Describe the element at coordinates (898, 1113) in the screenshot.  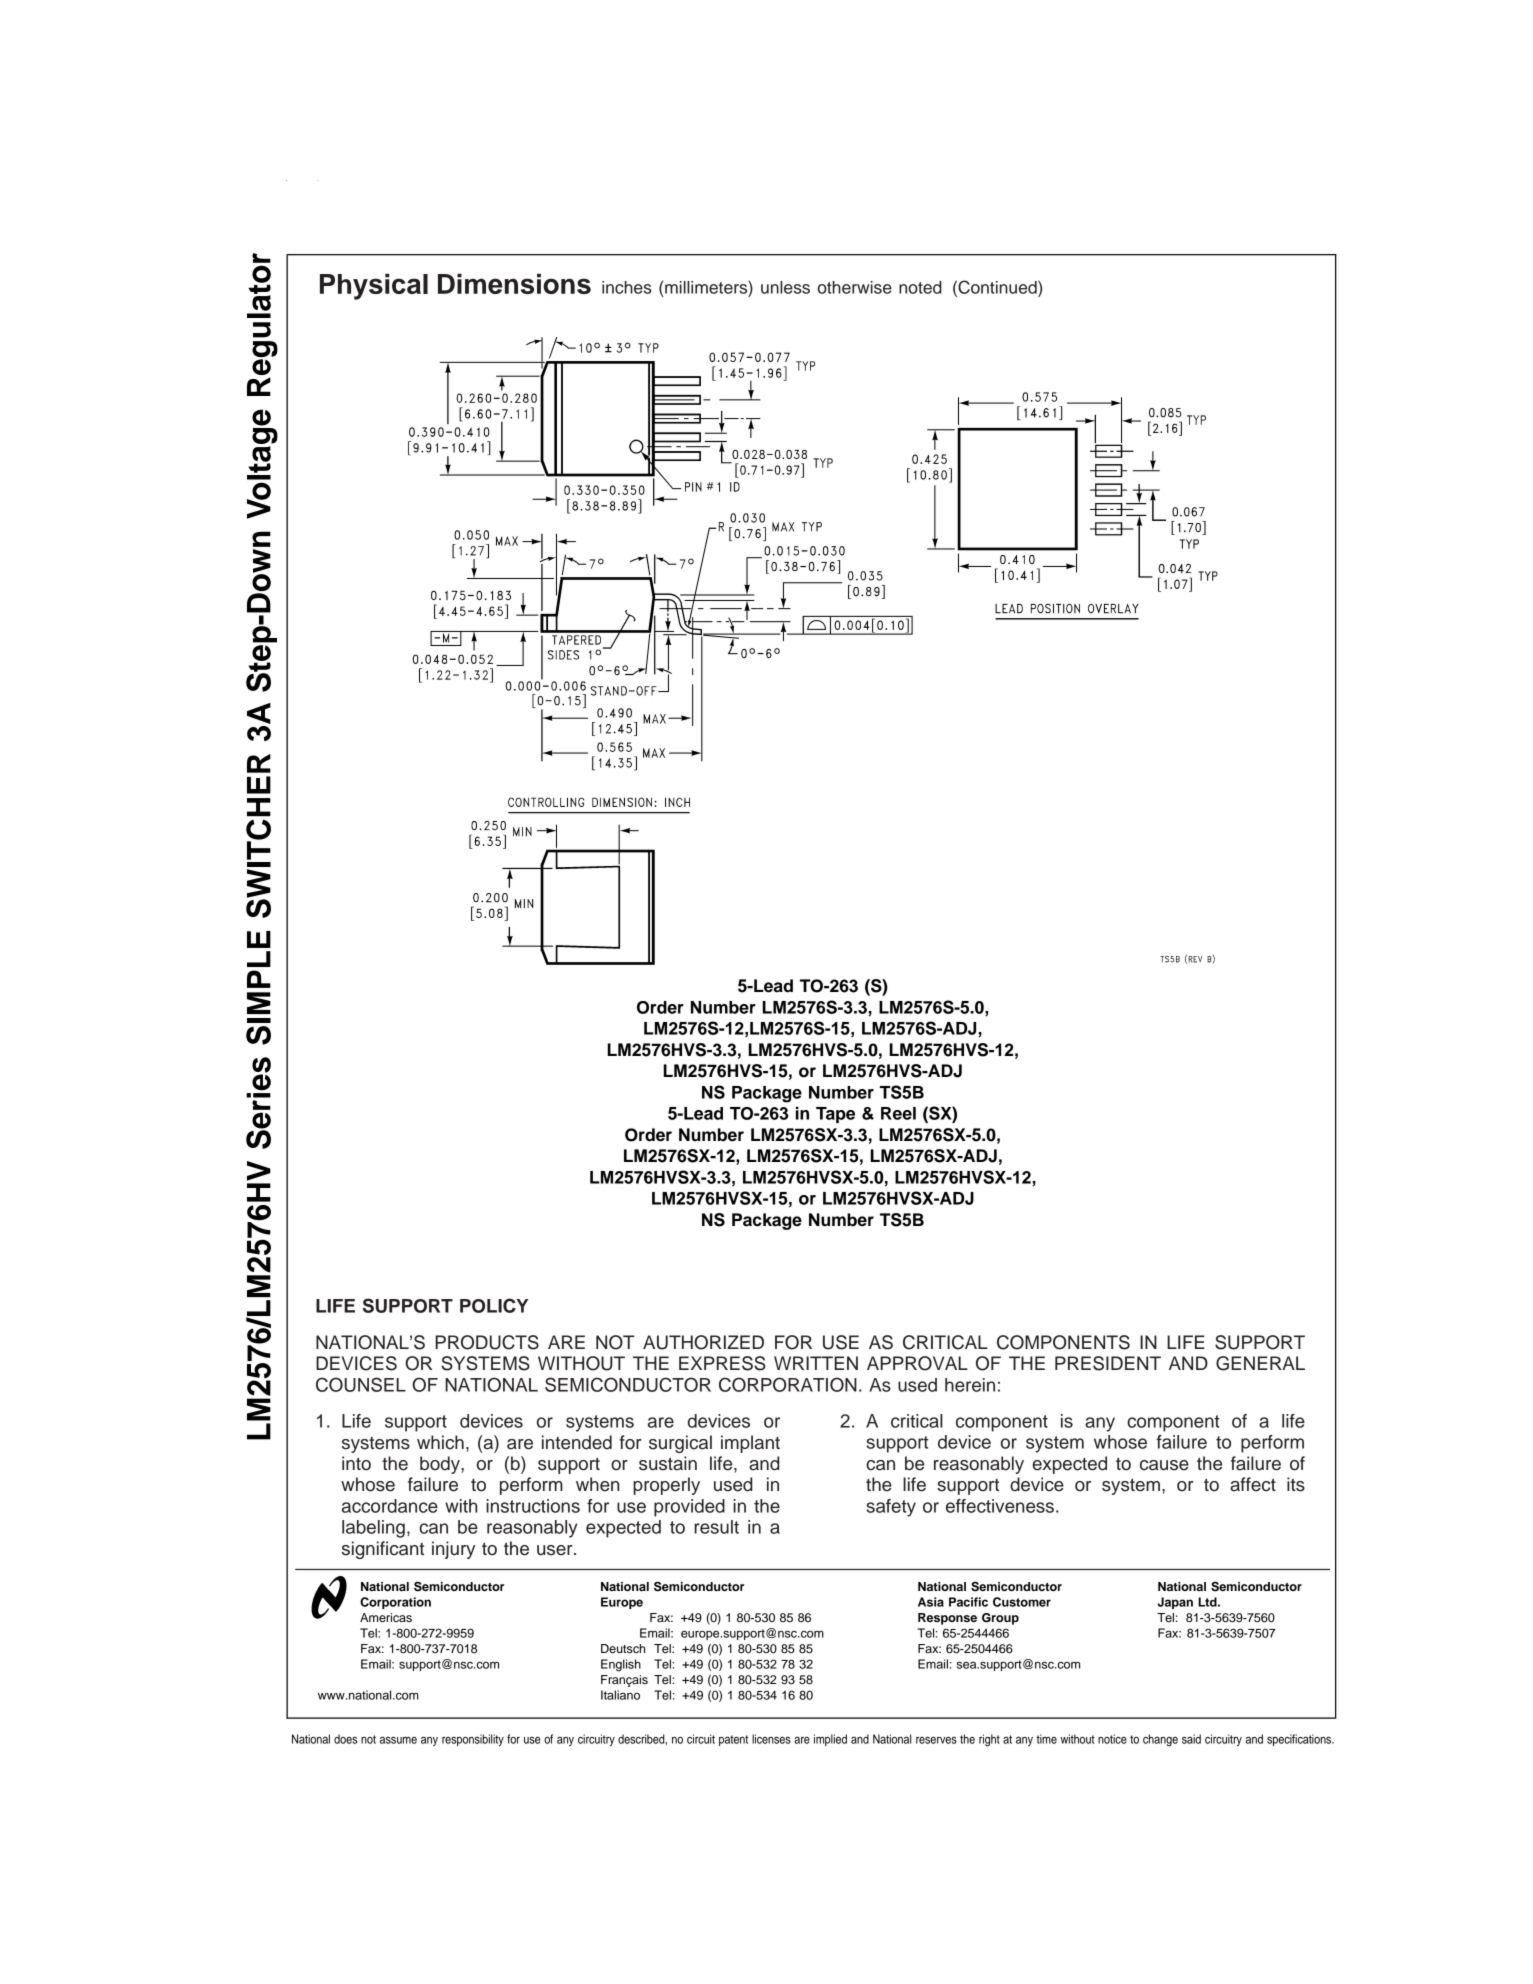
I see `Reel` at that location.
